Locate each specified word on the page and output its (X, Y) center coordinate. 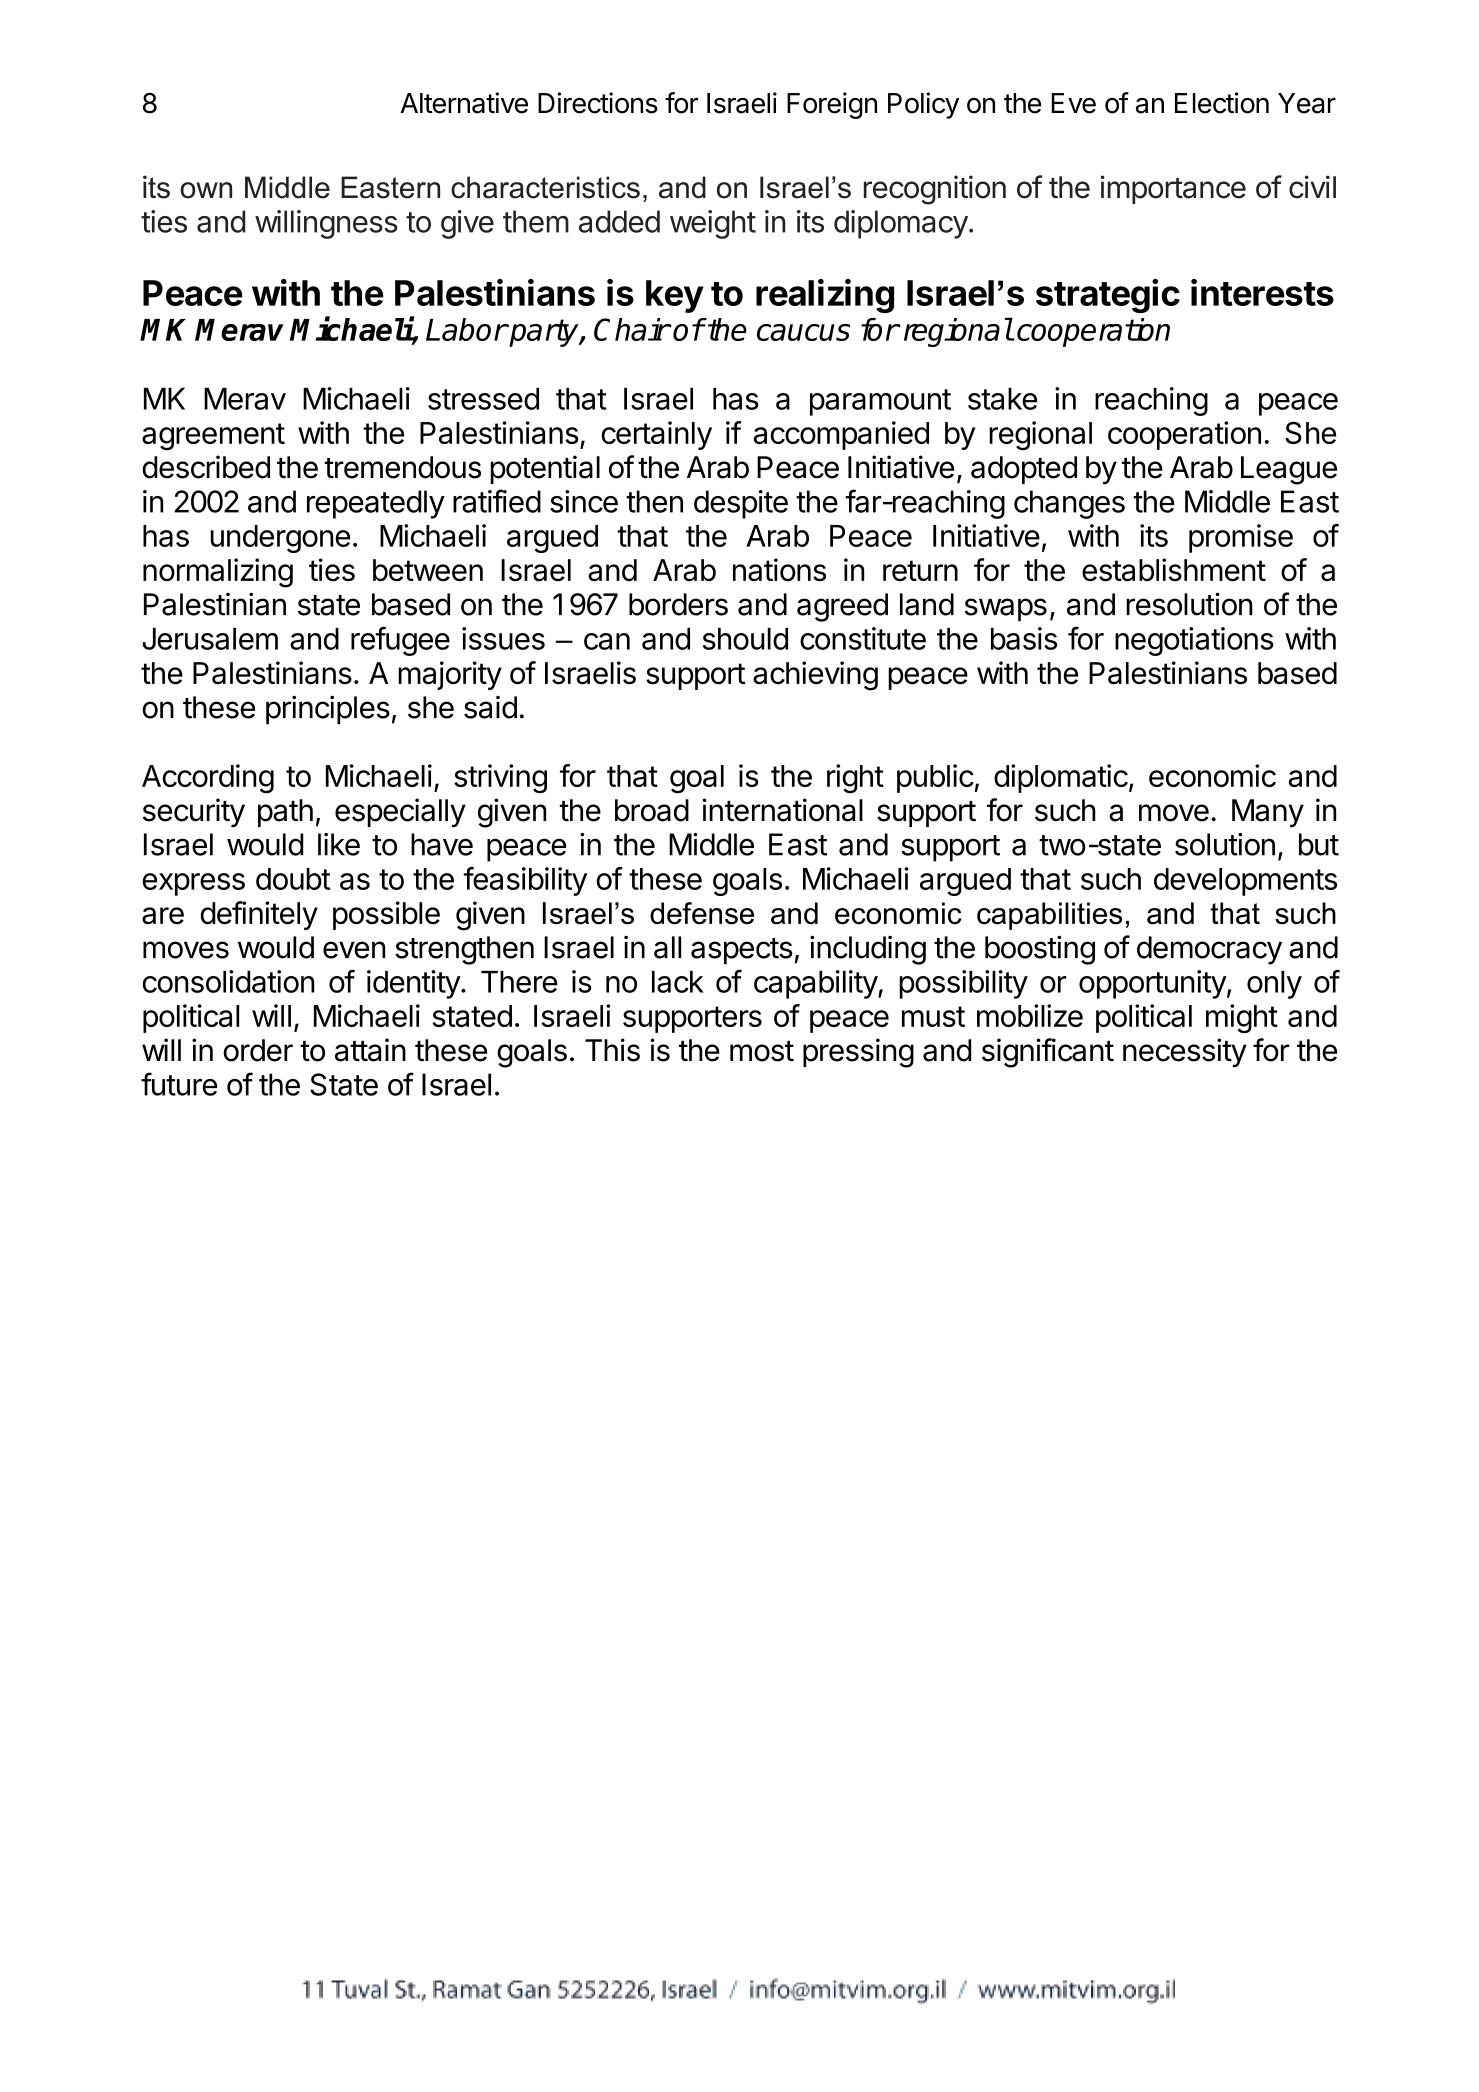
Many (1268, 813)
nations (779, 570)
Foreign (832, 105)
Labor (466, 329)
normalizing (218, 573)
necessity (1185, 1052)
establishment (1174, 570)
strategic (1108, 296)
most (762, 1051)
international (782, 810)
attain (370, 1050)
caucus (803, 332)
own (206, 190)
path (285, 813)
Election (1222, 103)
